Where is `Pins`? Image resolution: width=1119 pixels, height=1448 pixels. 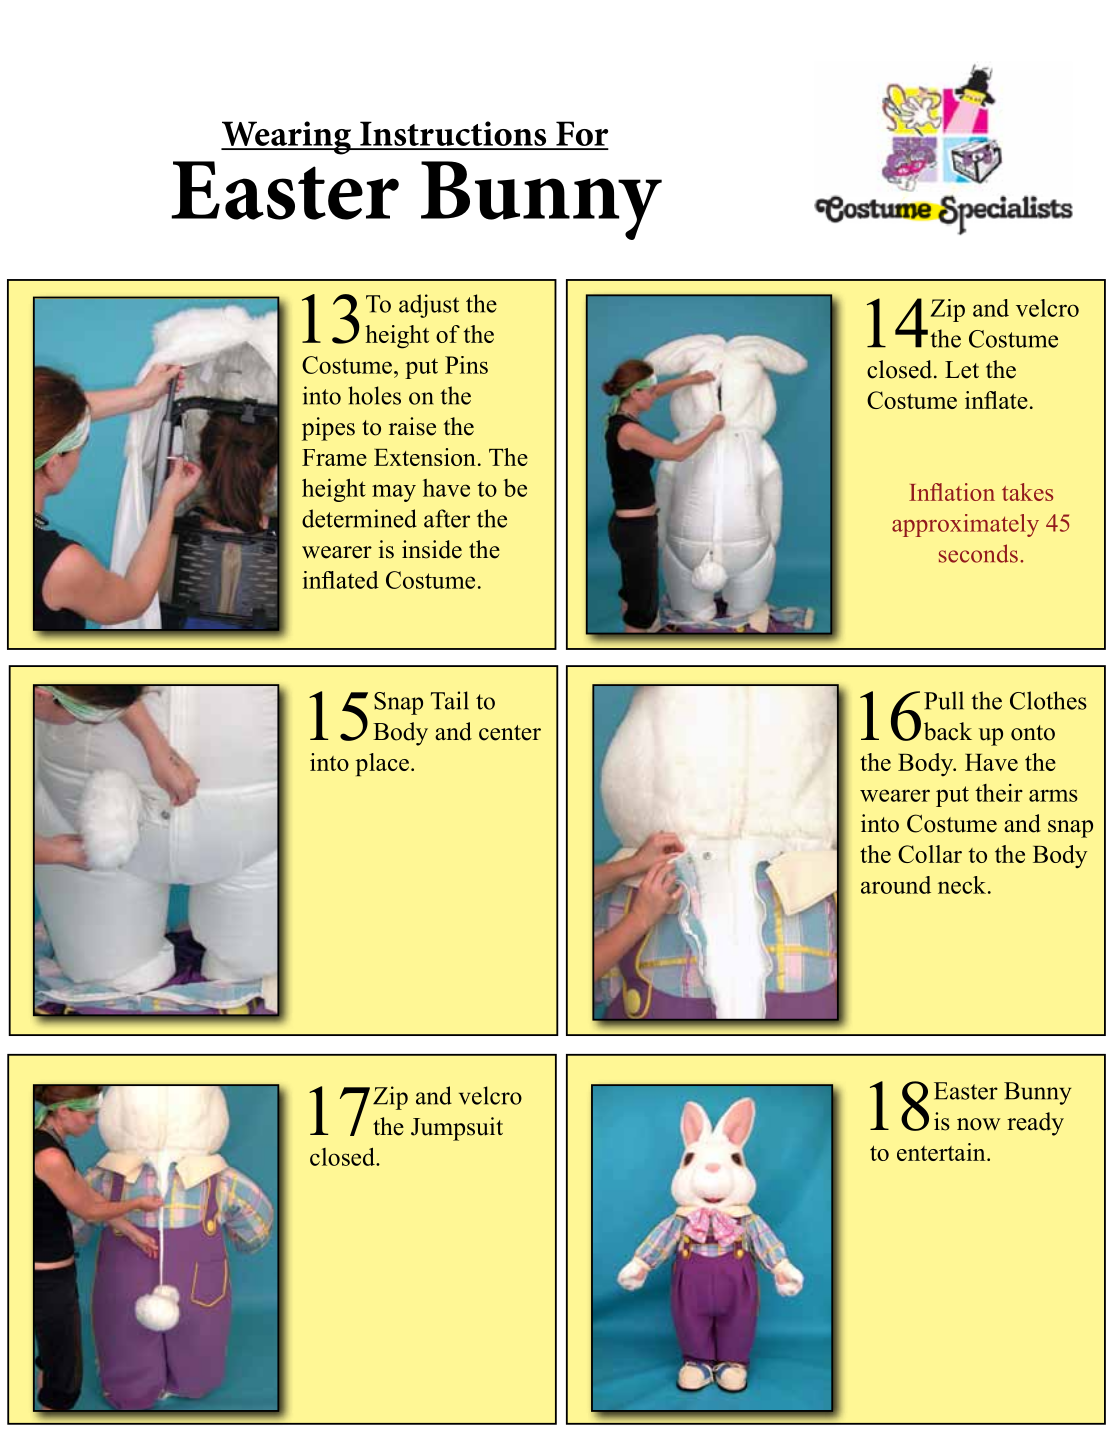
Pins is located at coordinates (466, 365).
